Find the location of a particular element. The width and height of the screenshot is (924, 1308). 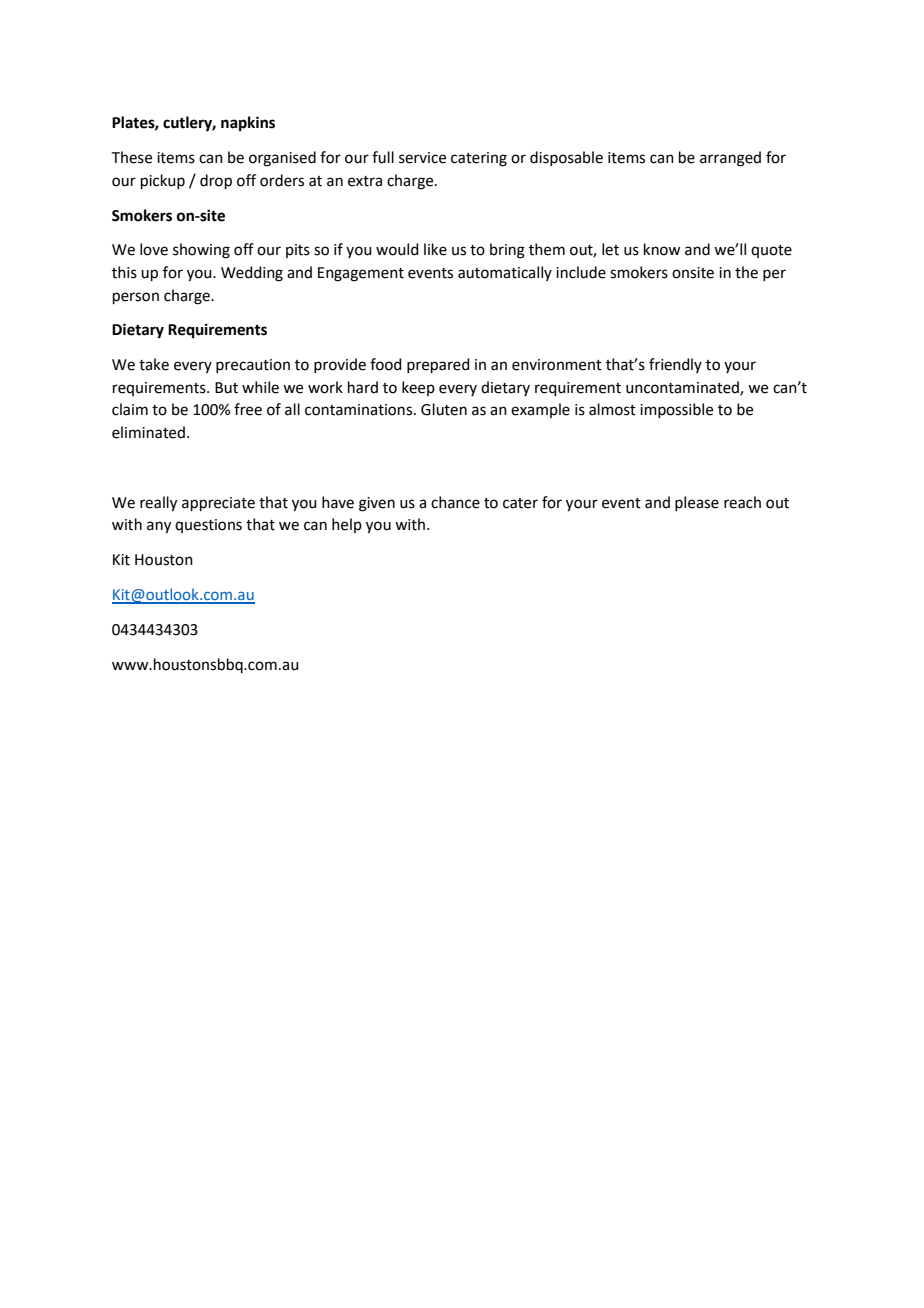

service is located at coordinates (422, 158).
